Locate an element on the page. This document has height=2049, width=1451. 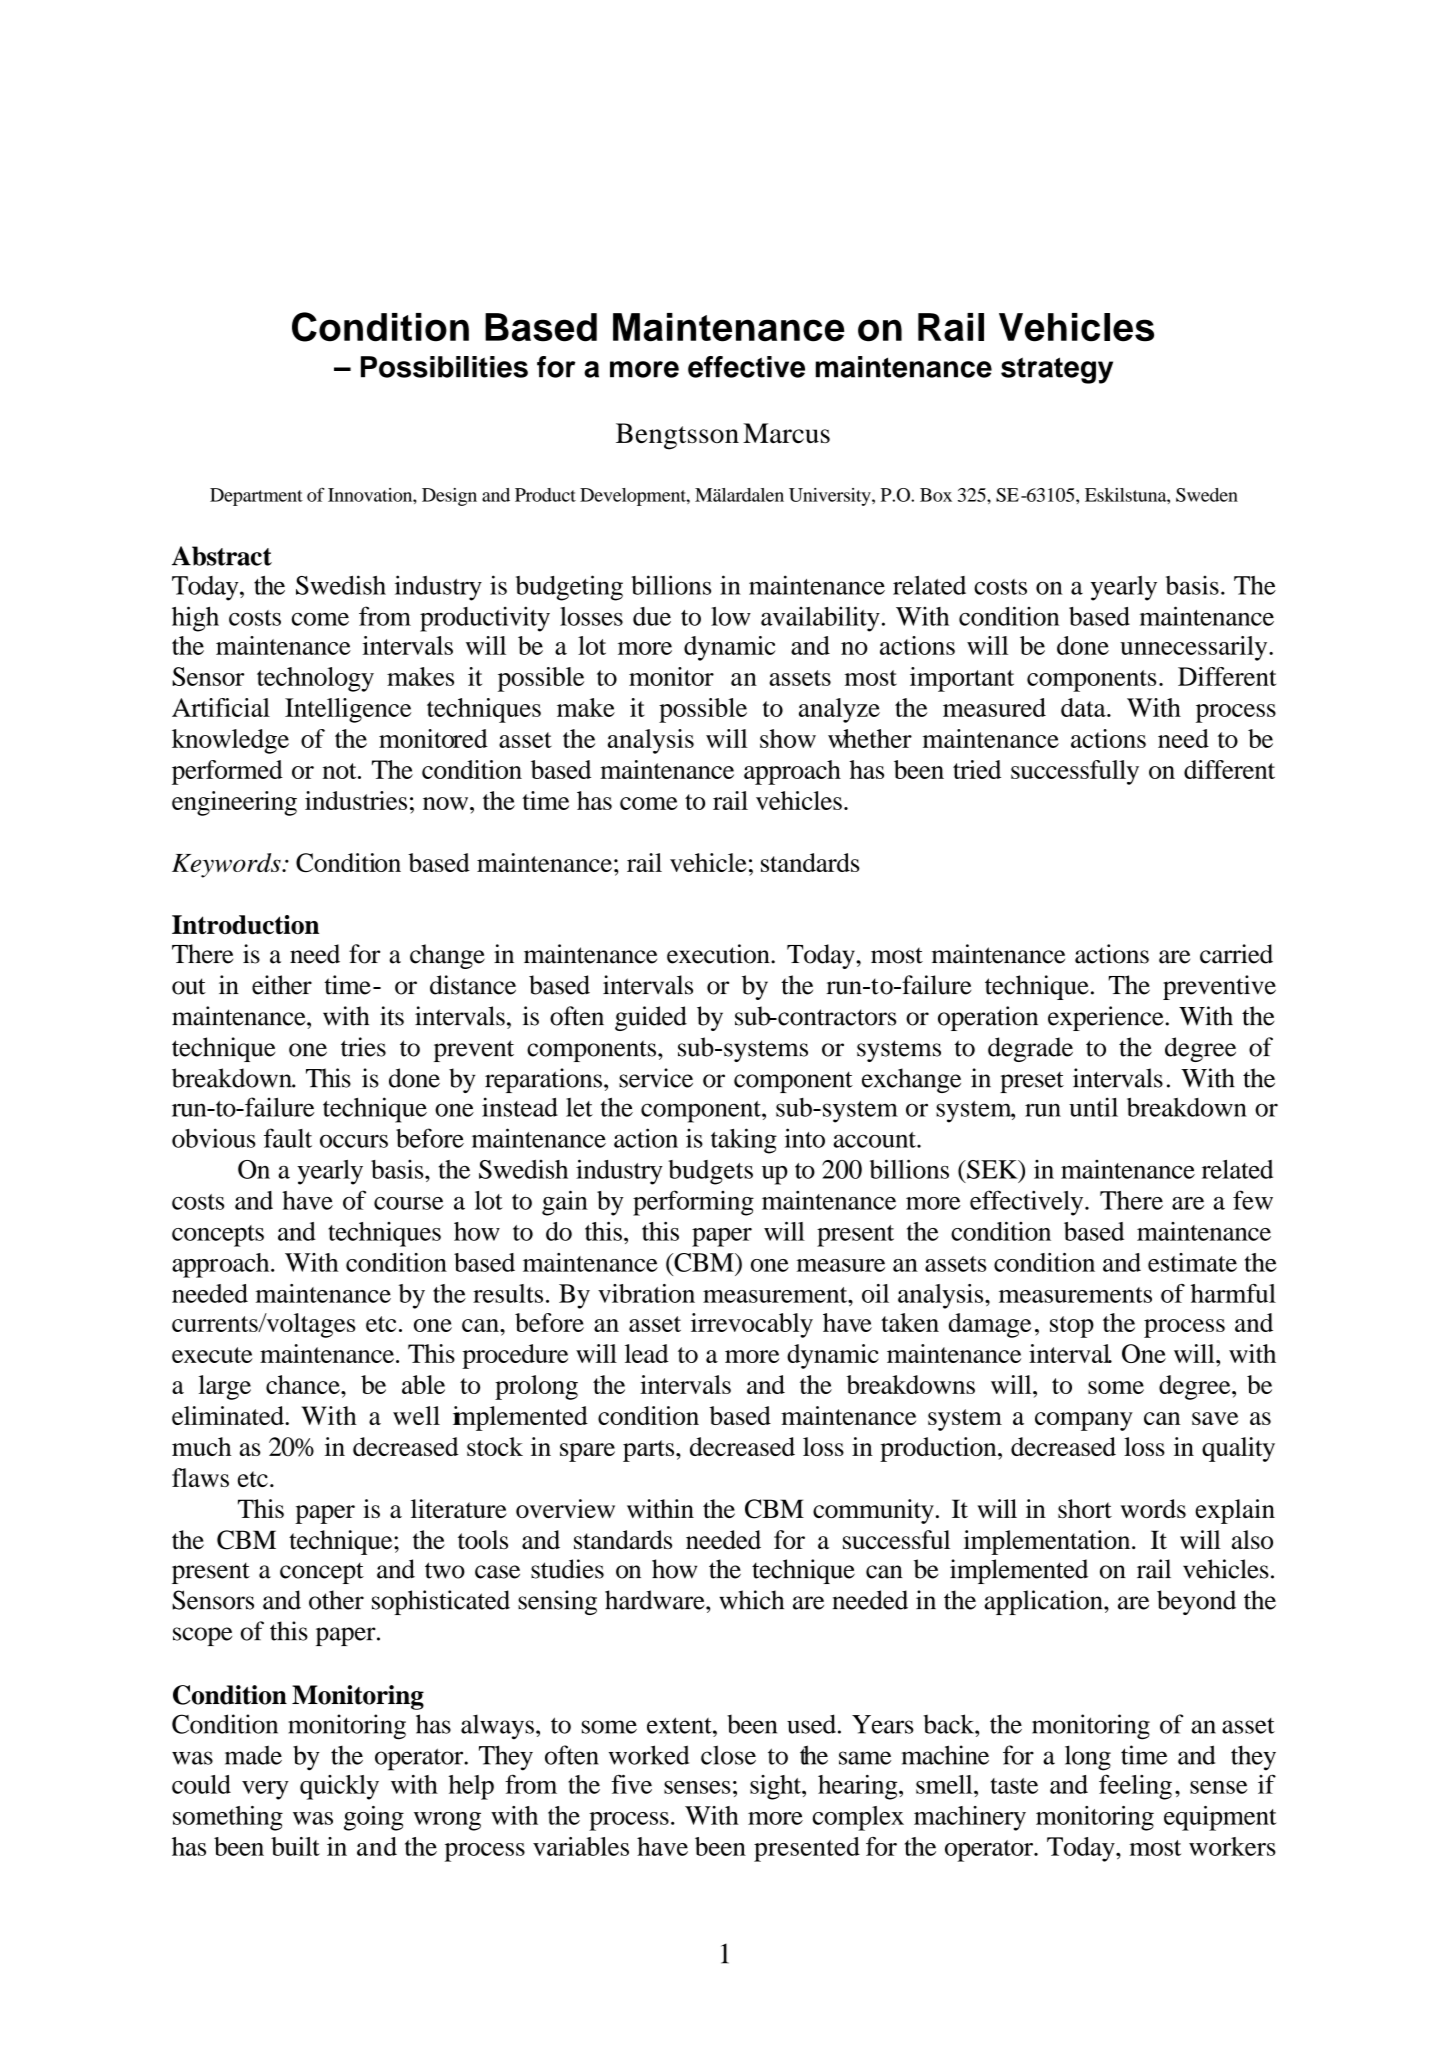
University is located at coordinates (831, 497).
